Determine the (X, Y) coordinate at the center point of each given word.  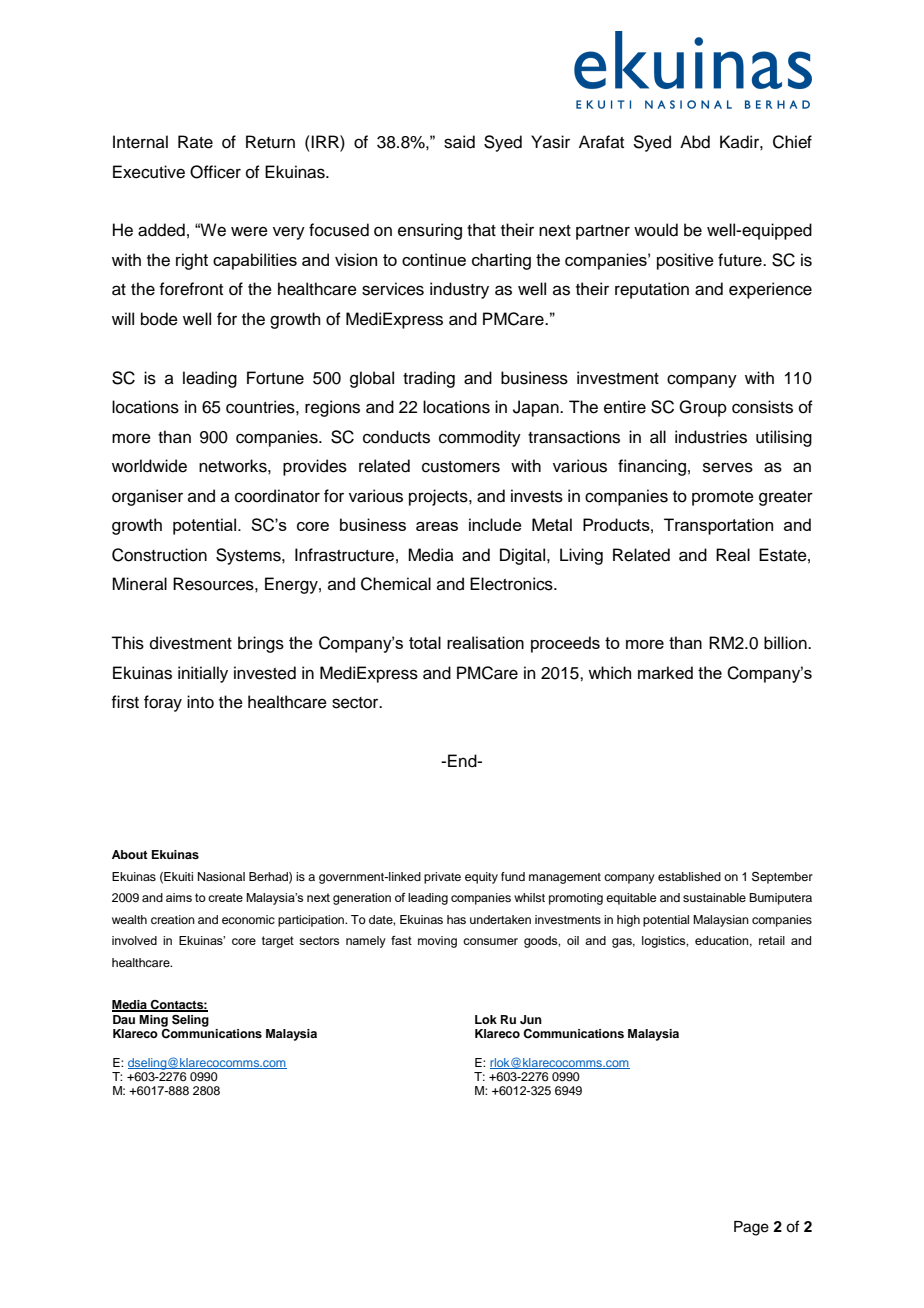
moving (437, 942)
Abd (695, 142)
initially (203, 674)
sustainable (714, 897)
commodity (480, 438)
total (425, 642)
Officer (215, 172)
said (459, 142)
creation (173, 919)
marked (665, 672)
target (278, 942)
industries (711, 437)
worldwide (149, 466)
